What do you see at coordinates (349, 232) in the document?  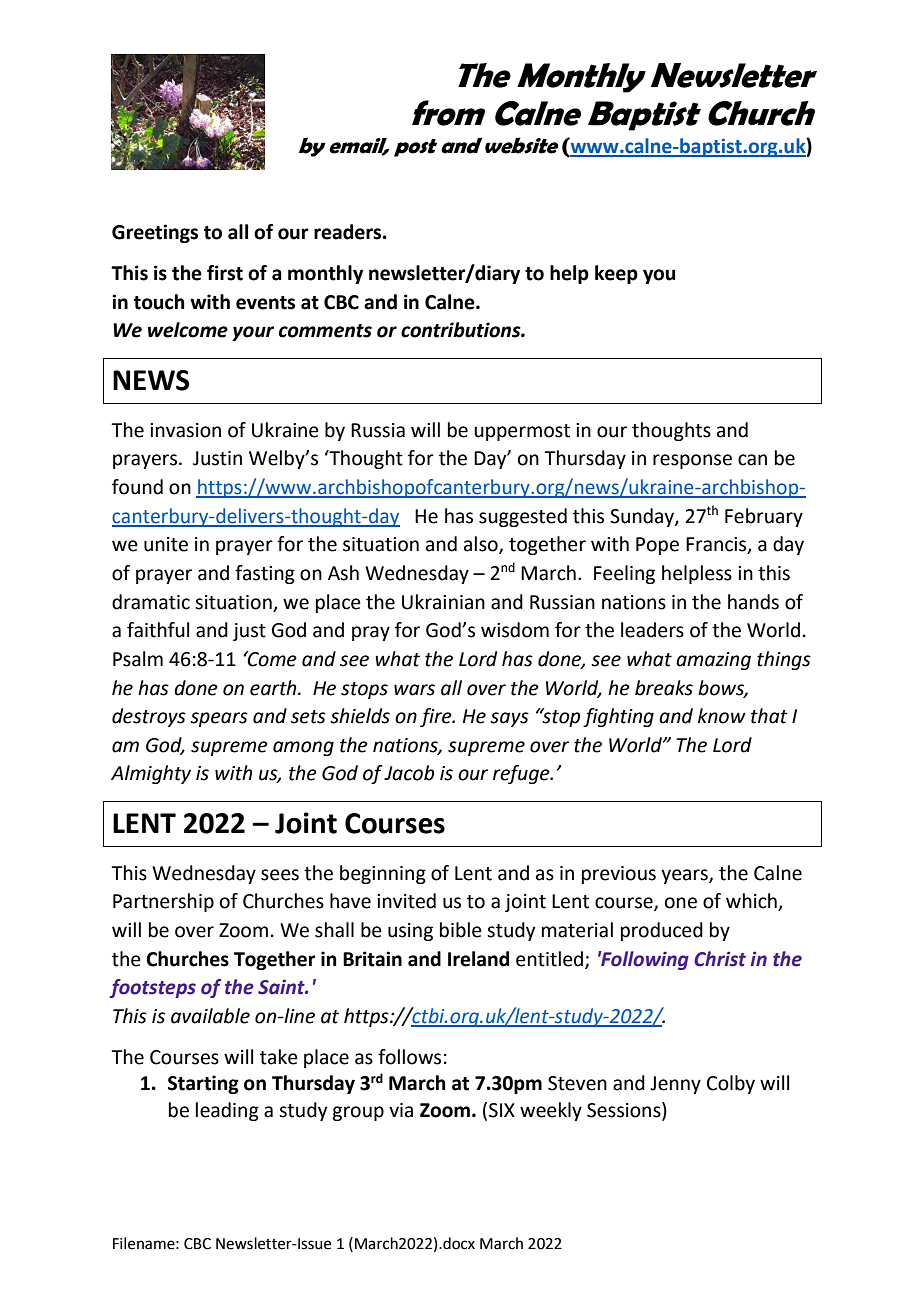 I see `readers` at bounding box center [349, 232].
